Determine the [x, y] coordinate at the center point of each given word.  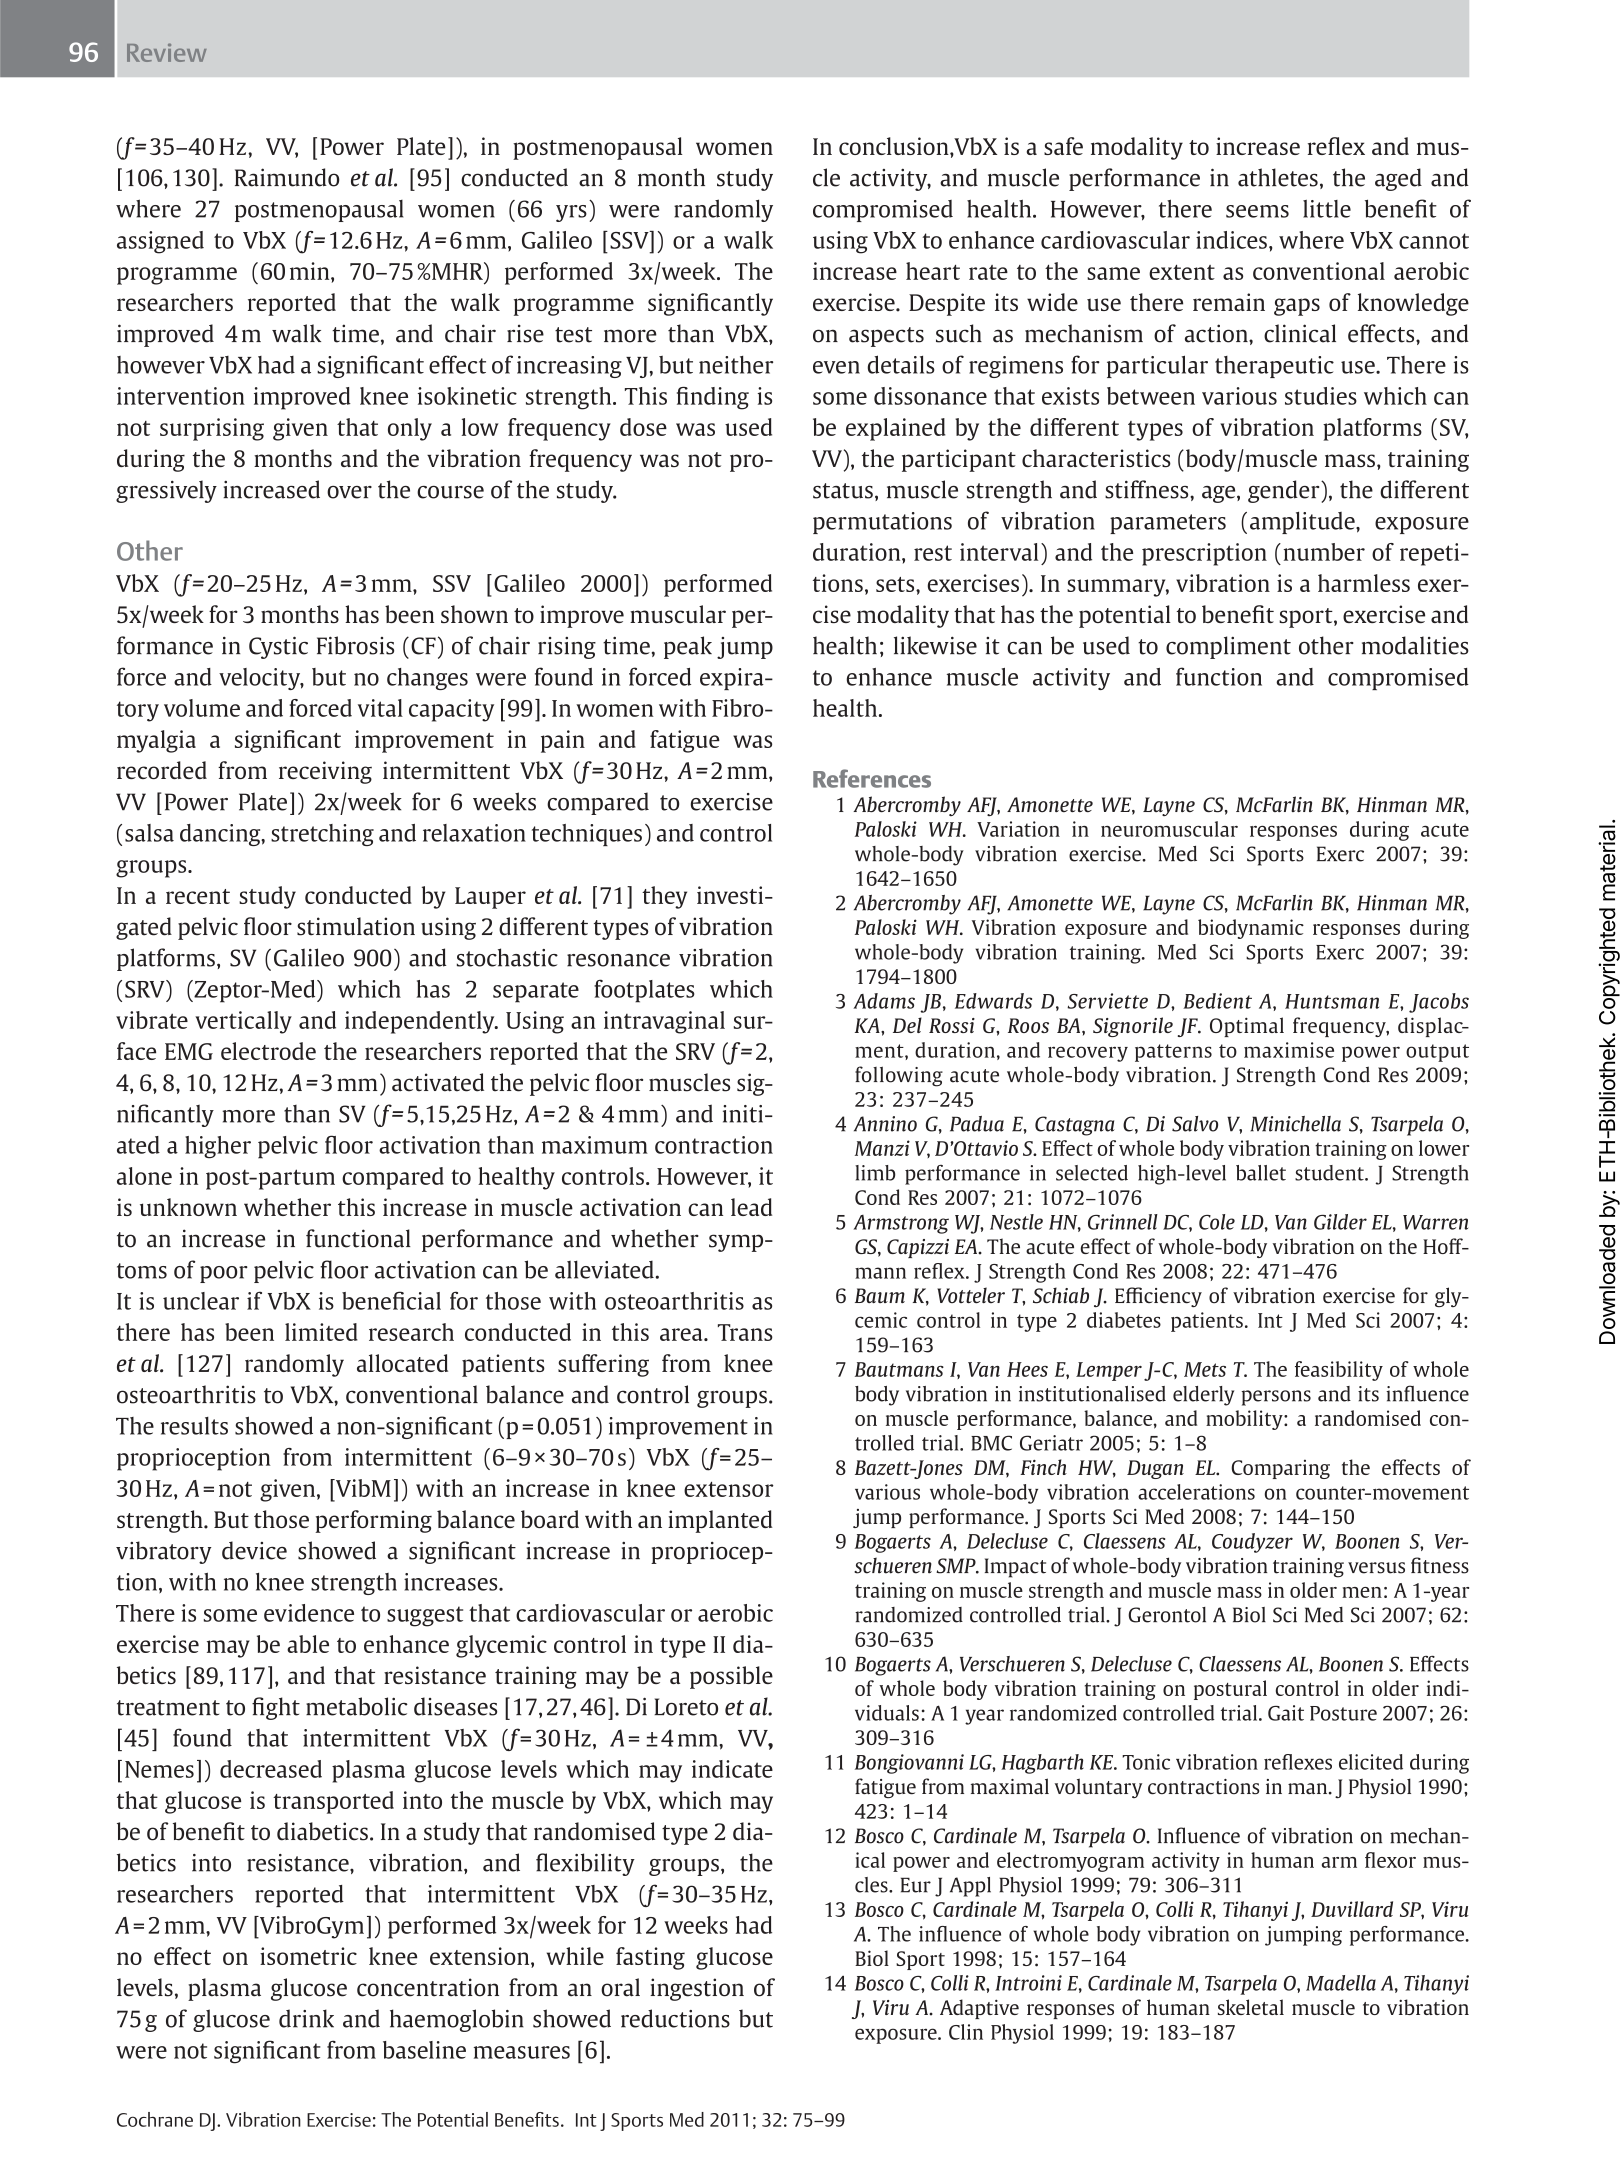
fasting [650, 1958]
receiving [325, 772]
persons [1276, 1398]
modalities [1415, 645]
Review [167, 52]
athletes [1278, 177]
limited [321, 1332]
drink [306, 2018]
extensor [729, 1489]
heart [933, 271]
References [872, 778]
